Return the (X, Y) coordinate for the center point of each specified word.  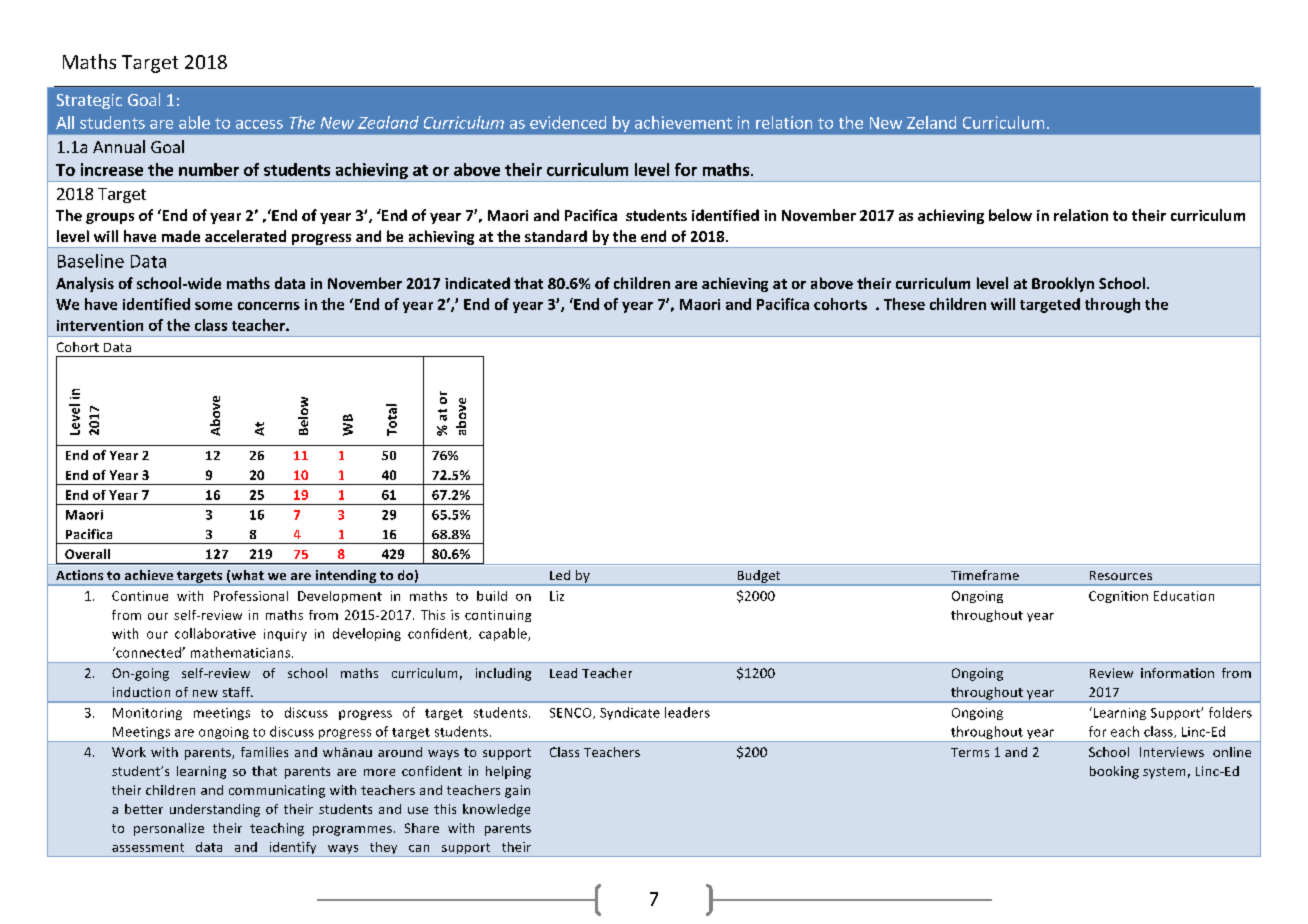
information (1177, 673)
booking (1114, 772)
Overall (87, 554)
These (904, 304)
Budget (759, 577)
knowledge (496, 810)
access (259, 124)
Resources (1121, 575)
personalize (169, 829)
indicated (477, 283)
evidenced (568, 122)
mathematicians (242, 652)
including (503, 674)
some (213, 306)
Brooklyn (1063, 284)
